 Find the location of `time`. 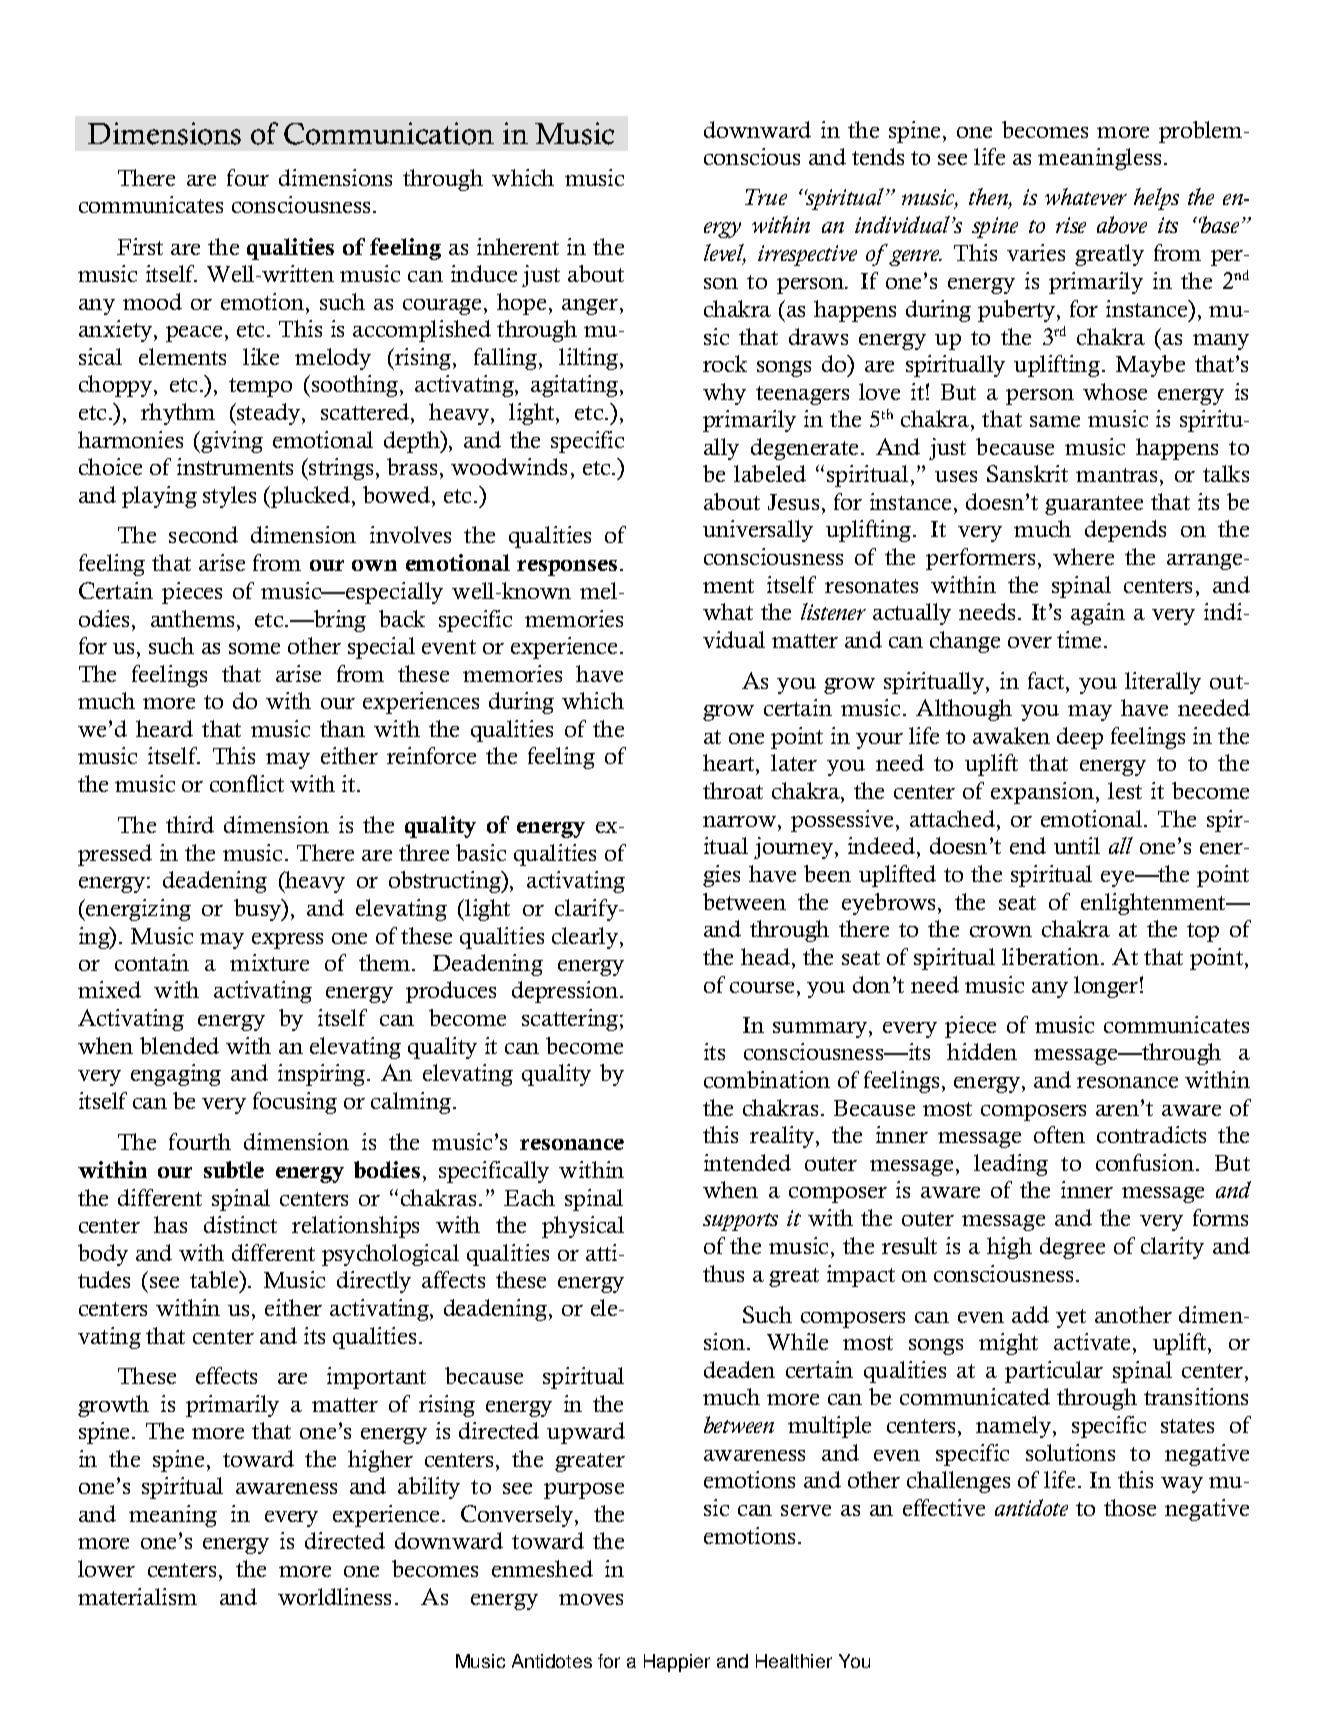

time is located at coordinates (1079, 639).
